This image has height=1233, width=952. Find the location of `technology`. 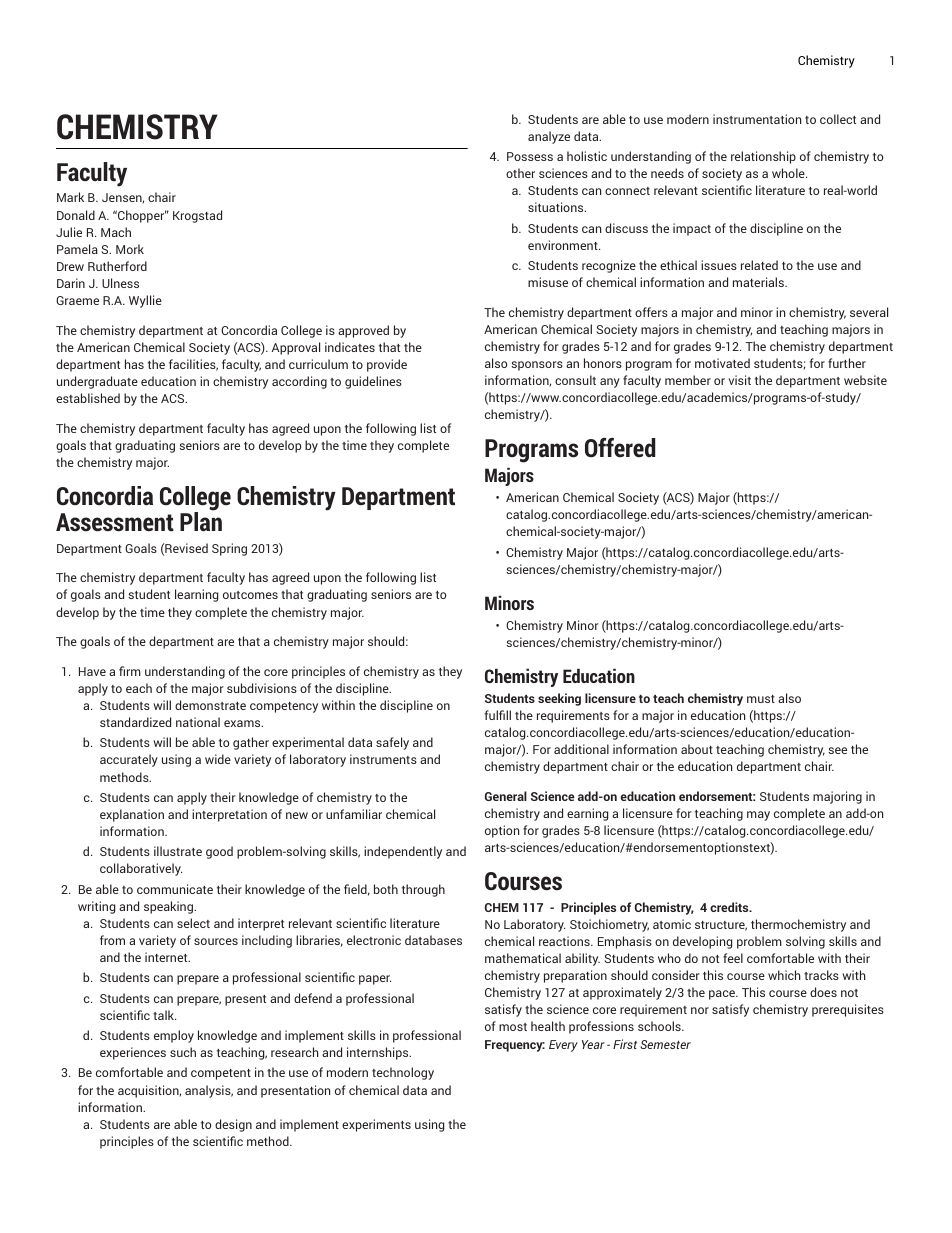

technology is located at coordinates (403, 1073).
